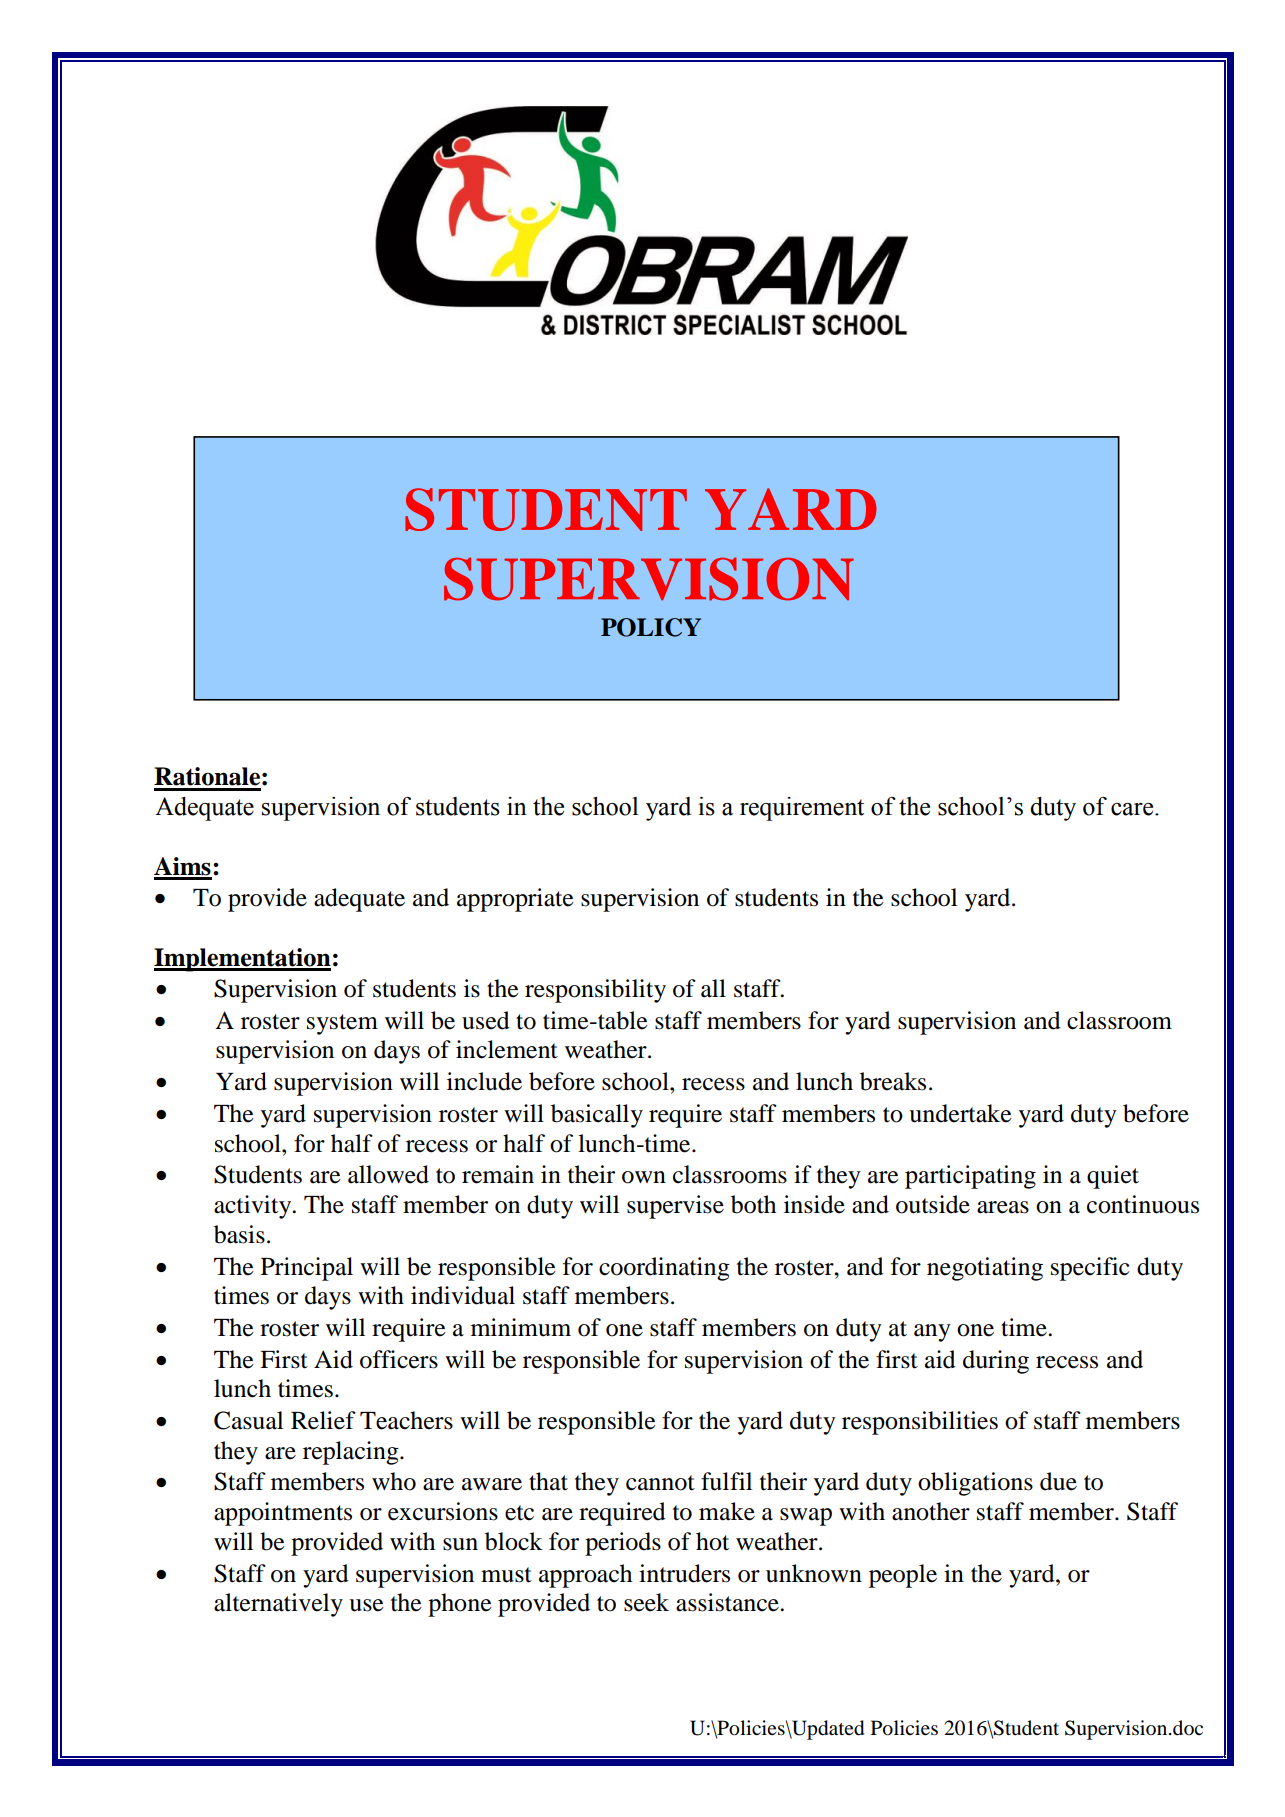 This image has height=1817, width=1285. I want to click on POLICY, so click(651, 627).
